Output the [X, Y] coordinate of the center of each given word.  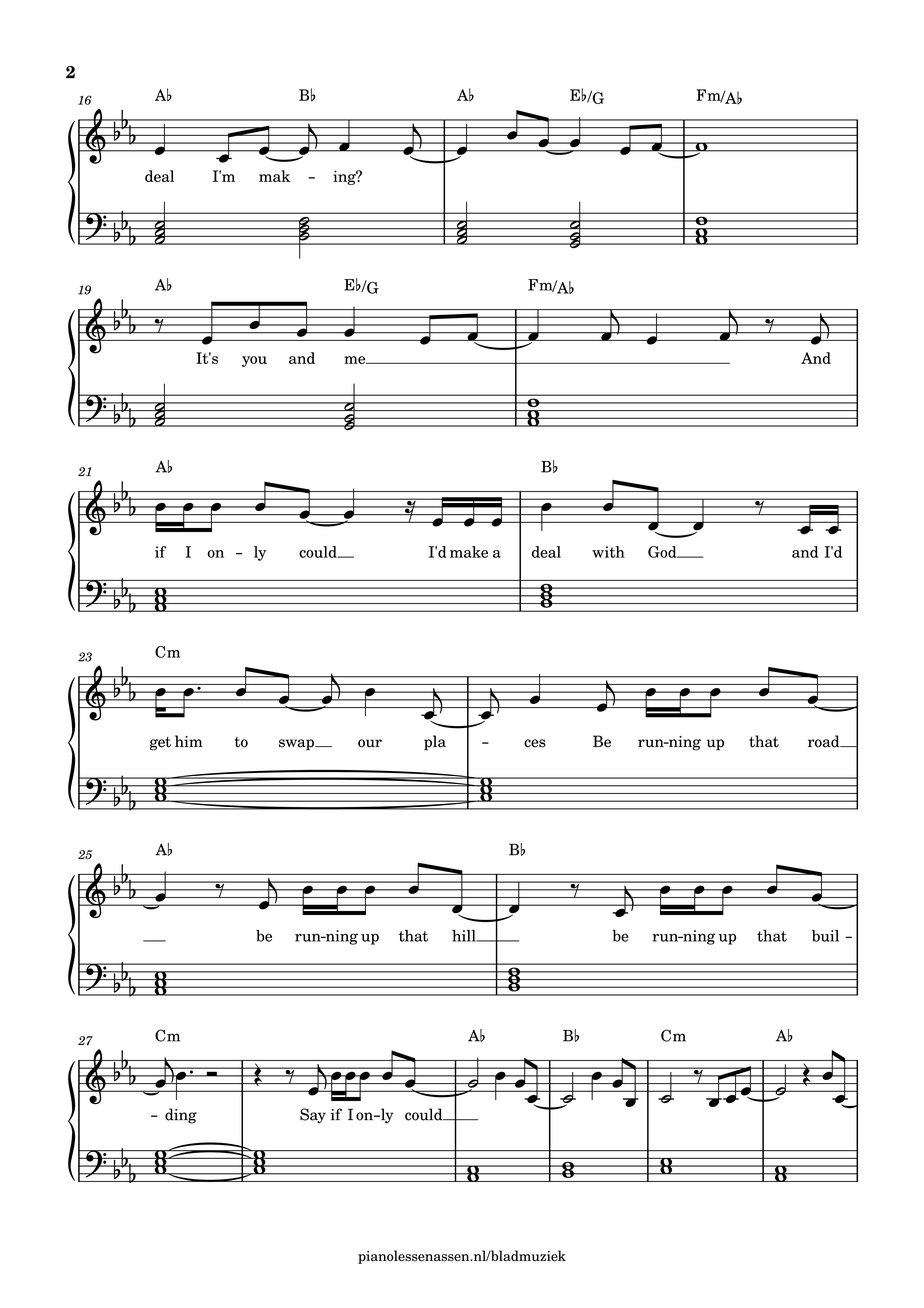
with [608, 552]
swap [297, 745]
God [663, 552]
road [825, 741]
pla [435, 743]
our [370, 743]
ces [535, 743]
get [160, 744]
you [254, 361]
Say [313, 1116]
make [469, 552]
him [189, 741]
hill [465, 936]
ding [181, 1116]
